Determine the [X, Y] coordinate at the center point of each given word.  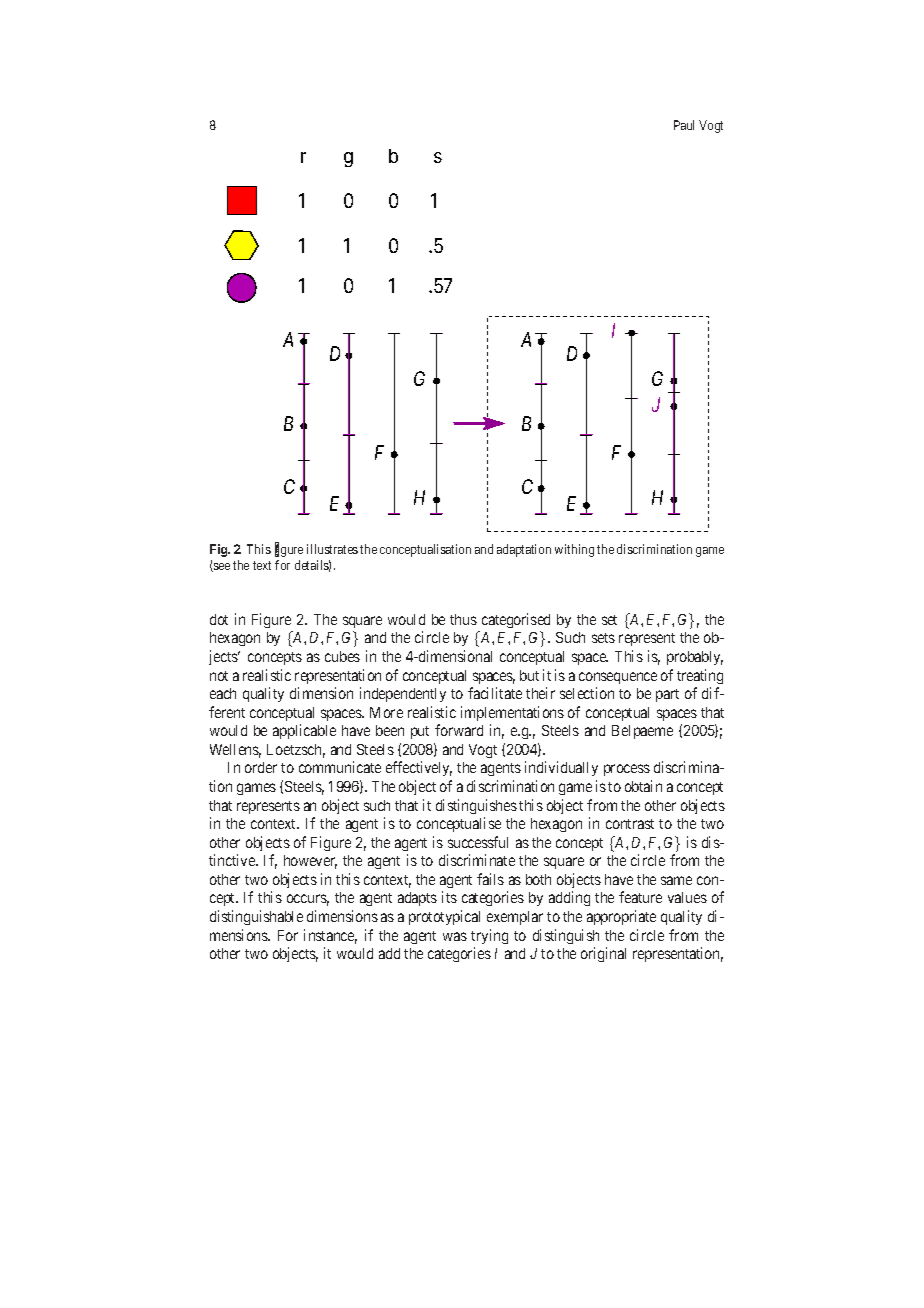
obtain [643, 786]
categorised [516, 620]
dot [219, 619]
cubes [342, 656]
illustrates [332, 549]
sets [603, 638]
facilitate [495, 693]
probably [695, 658]
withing [574, 550]
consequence [618, 678]
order [261, 767]
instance [330, 936]
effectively [419, 768]
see [221, 567]
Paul [684, 125]
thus [463, 619]
